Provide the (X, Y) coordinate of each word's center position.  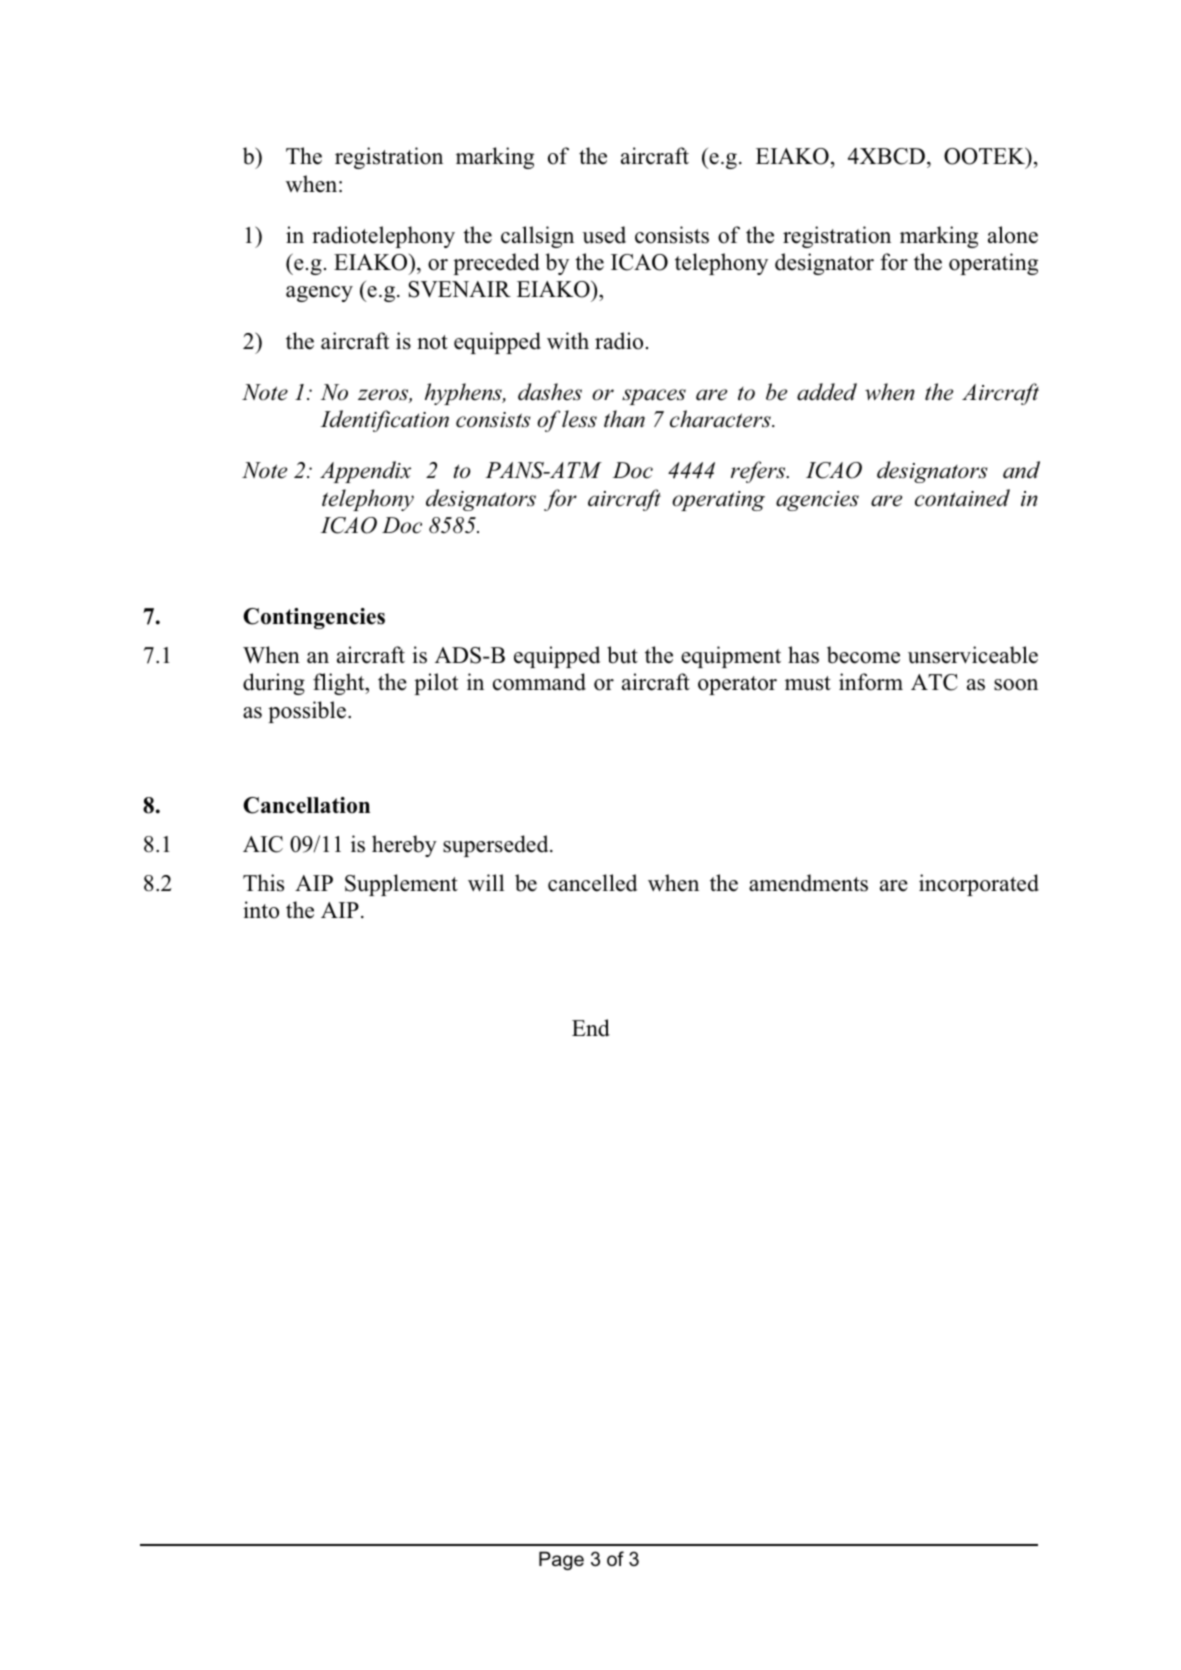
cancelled (592, 883)
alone (1013, 235)
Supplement (401, 885)
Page (561, 1560)
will (486, 882)
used (604, 235)
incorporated (979, 885)
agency (319, 294)
